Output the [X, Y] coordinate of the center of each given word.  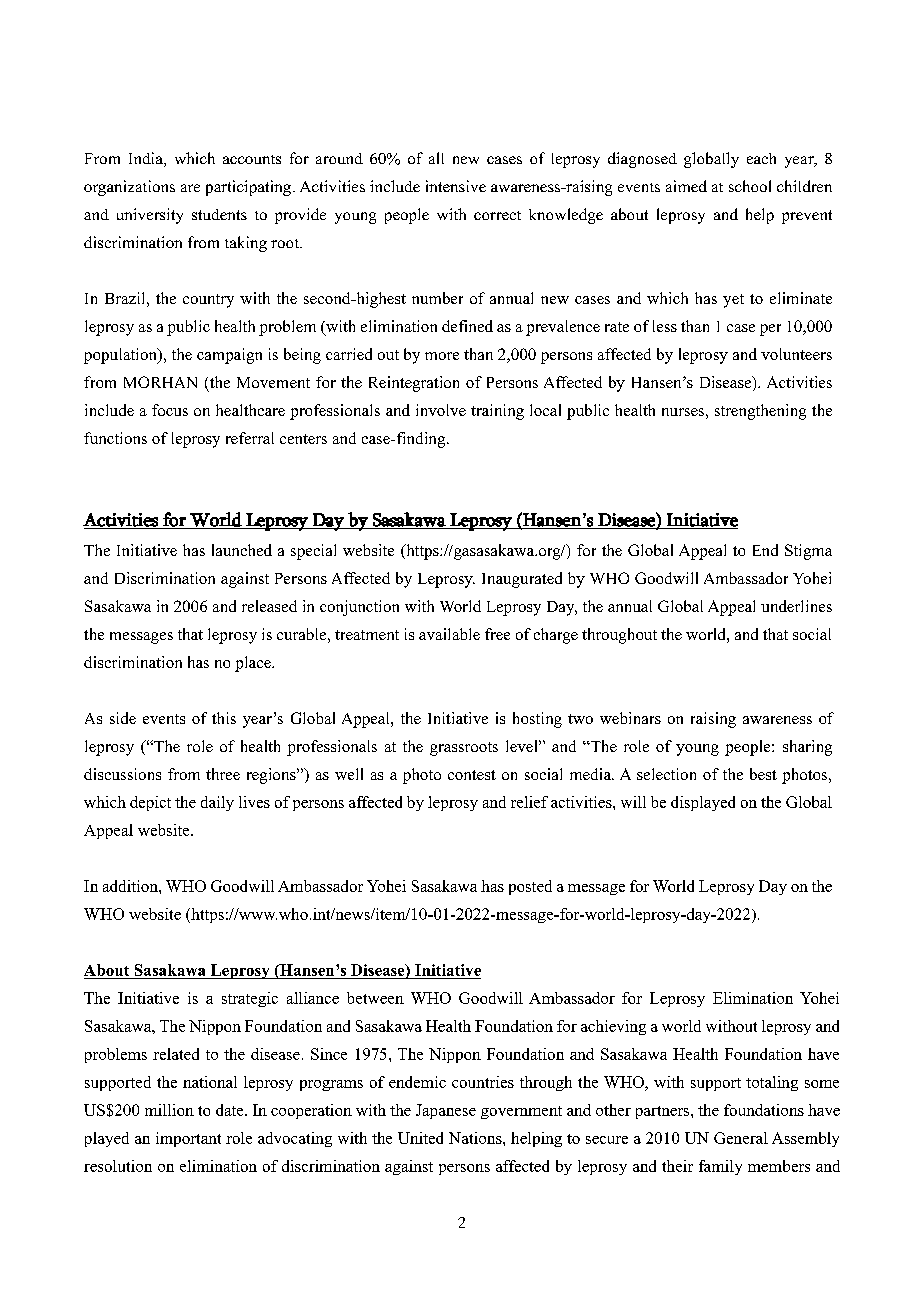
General [741, 1138]
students [219, 214]
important [188, 1139]
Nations [476, 1138]
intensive [456, 186]
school [750, 186]
